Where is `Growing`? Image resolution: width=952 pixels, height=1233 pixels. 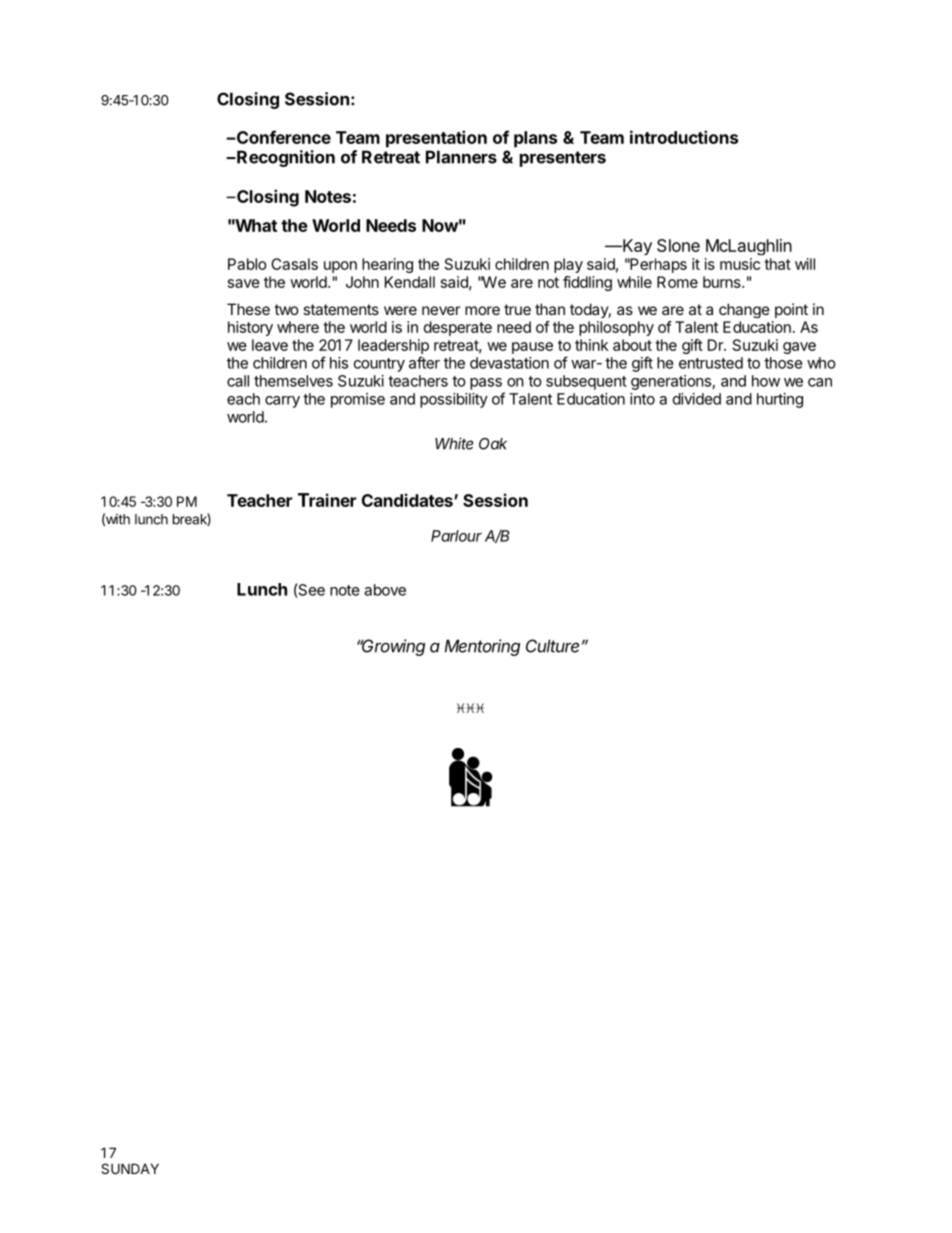
Growing is located at coordinates (392, 647).
